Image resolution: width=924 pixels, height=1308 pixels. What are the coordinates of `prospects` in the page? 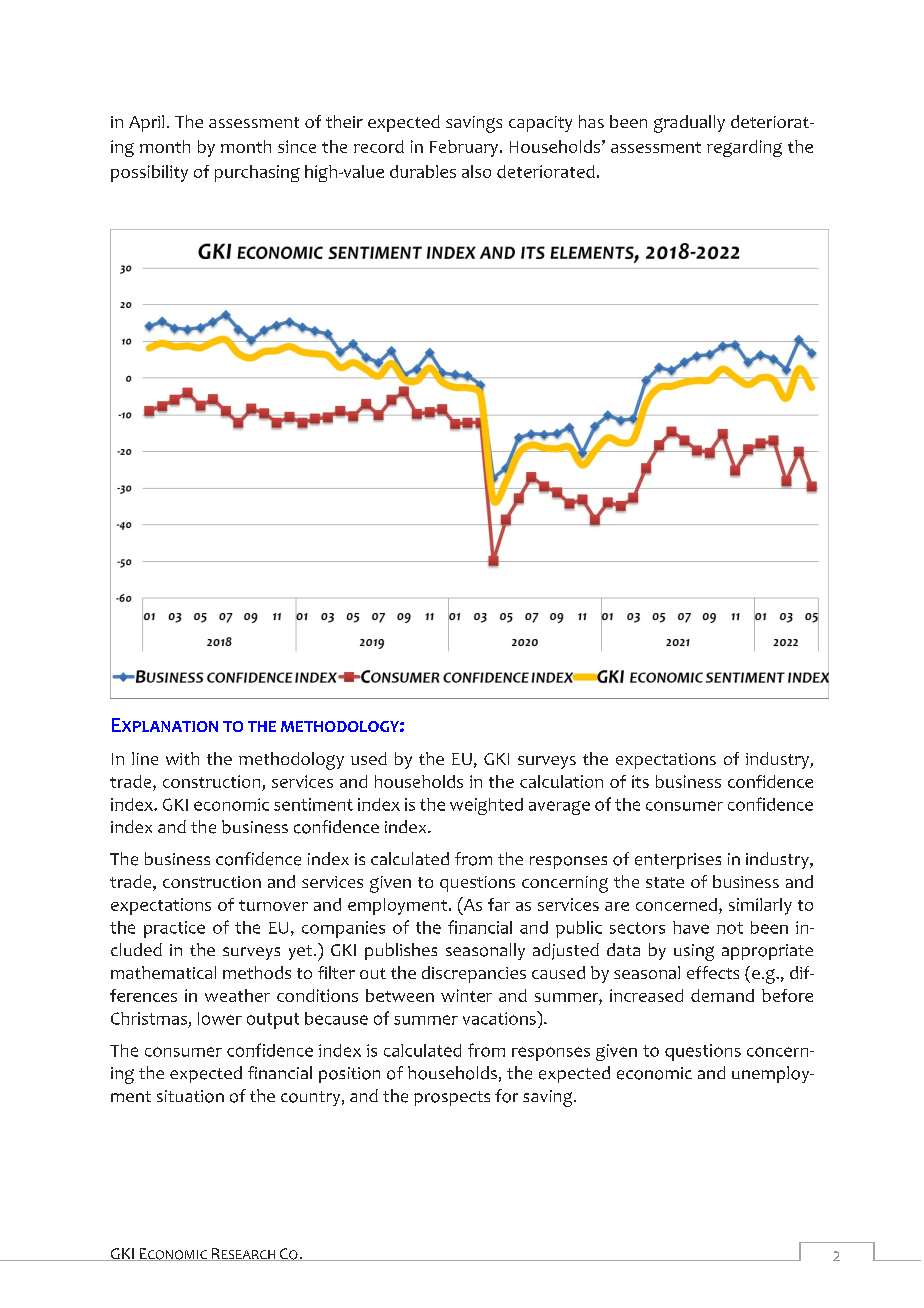 It's located at (452, 1098).
